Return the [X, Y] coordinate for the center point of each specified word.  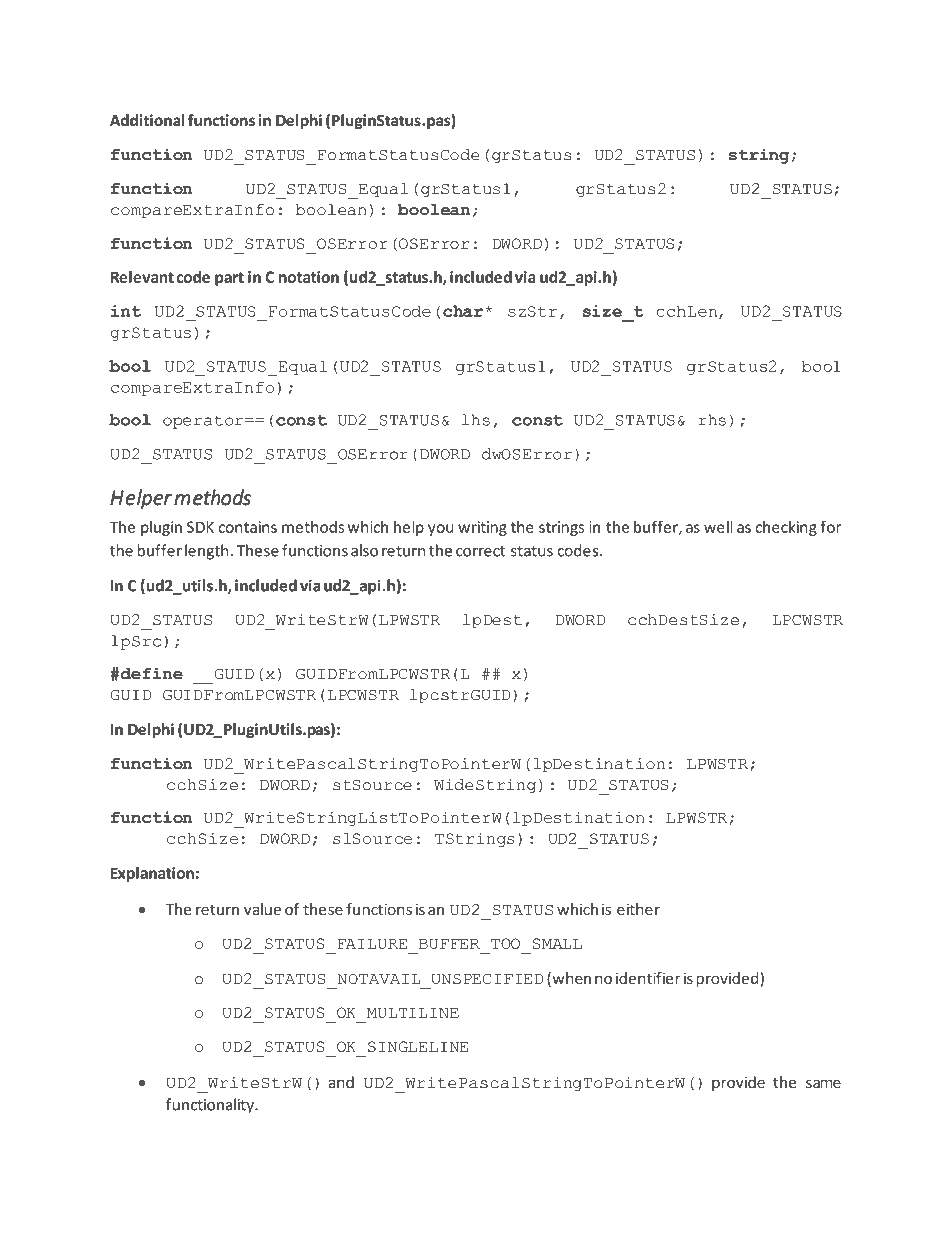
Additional [147, 120]
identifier [648, 978]
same [823, 1083]
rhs [712, 420]
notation [309, 277]
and [341, 1082]
